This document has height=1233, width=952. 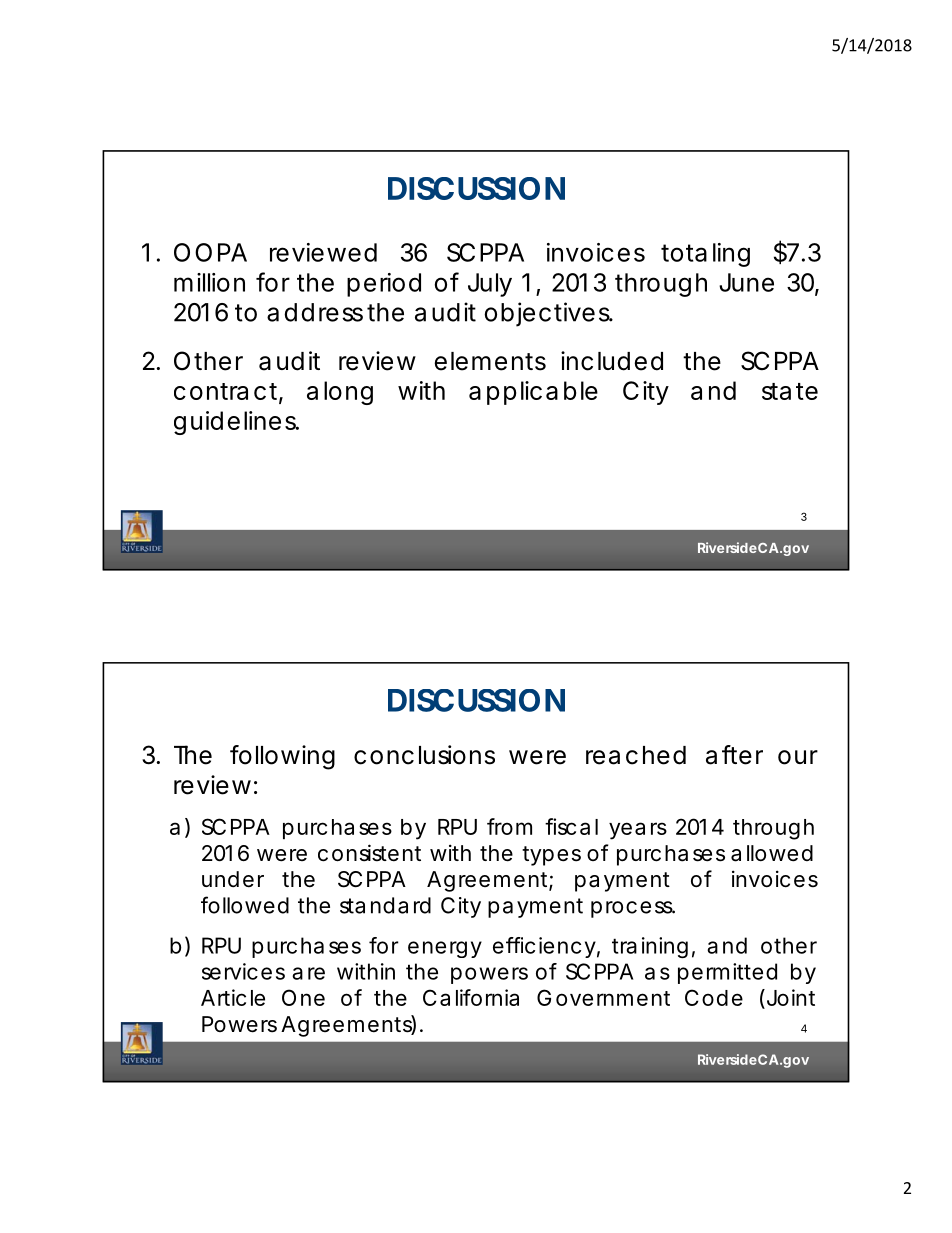 I want to click on are, so click(x=308, y=973).
